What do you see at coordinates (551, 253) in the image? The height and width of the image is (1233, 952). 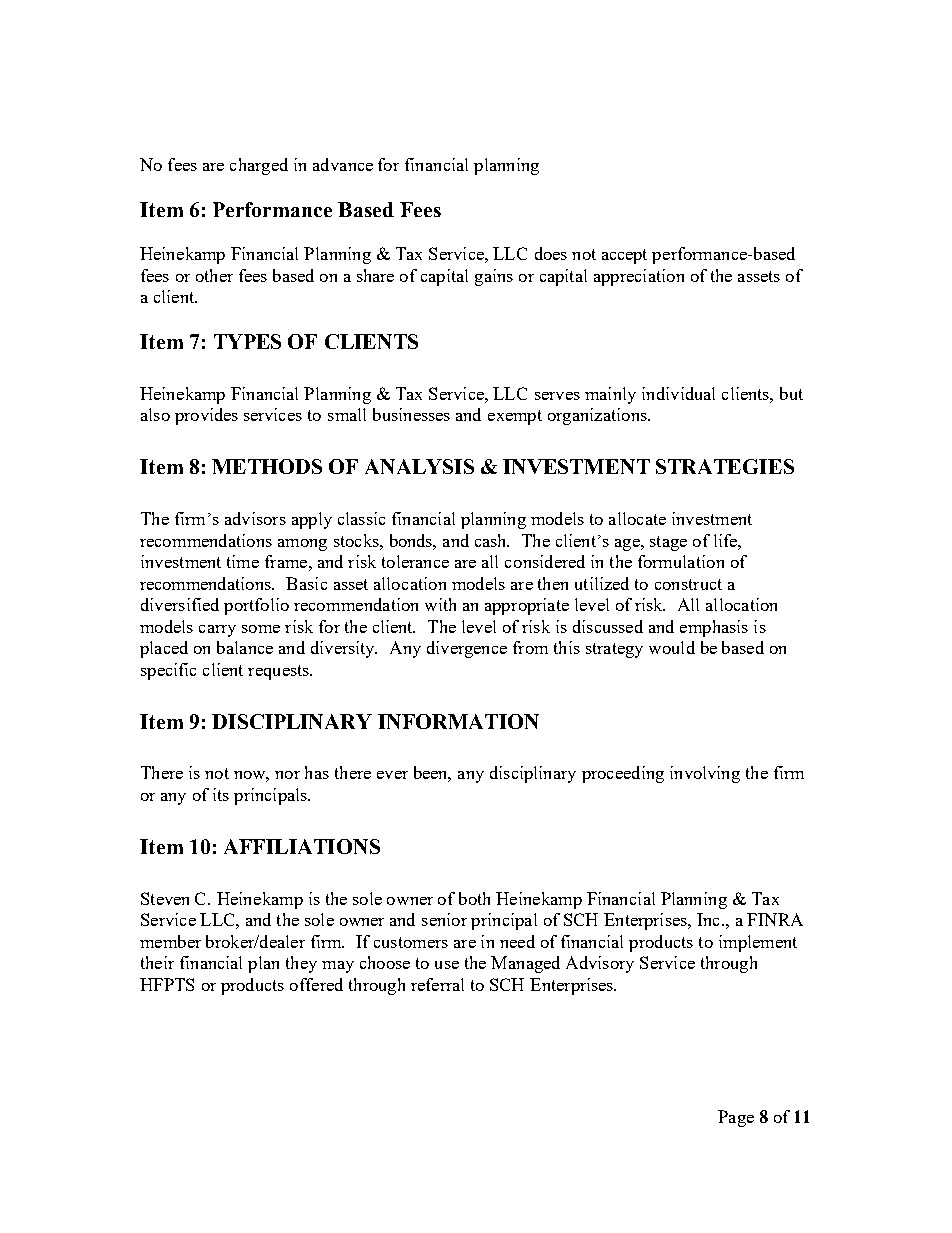 I see `does` at bounding box center [551, 253].
